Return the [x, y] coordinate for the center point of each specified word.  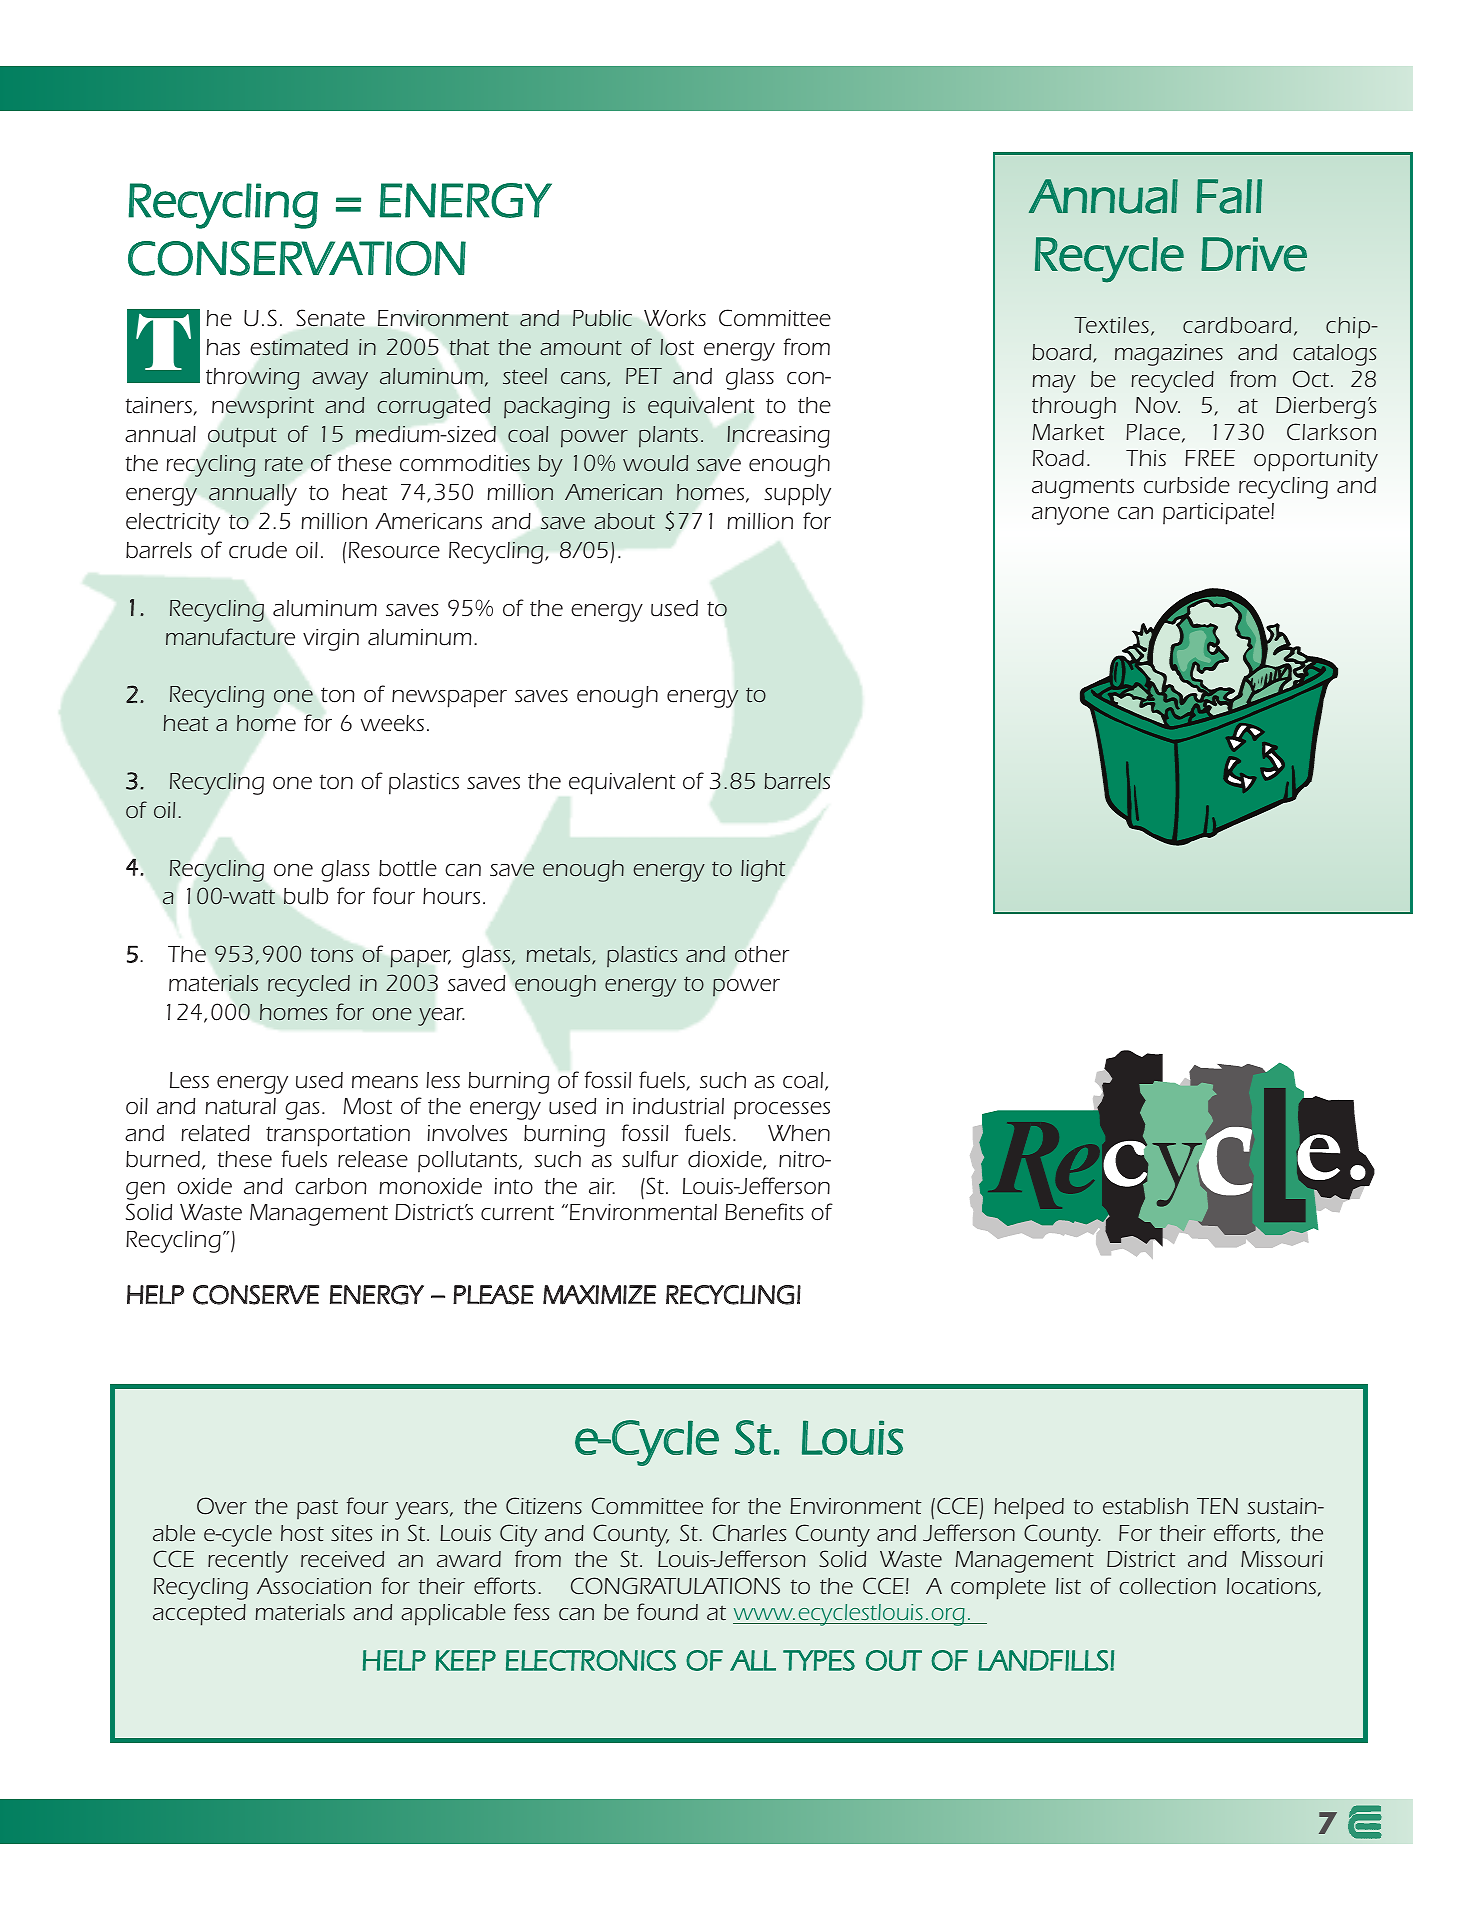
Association [314, 1586]
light [763, 871]
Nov [1158, 405]
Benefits [764, 1212]
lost [677, 347]
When [799, 1133]
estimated [299, 347]
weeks [392, 723]
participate [1217, 514]
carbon [331, 1186]
